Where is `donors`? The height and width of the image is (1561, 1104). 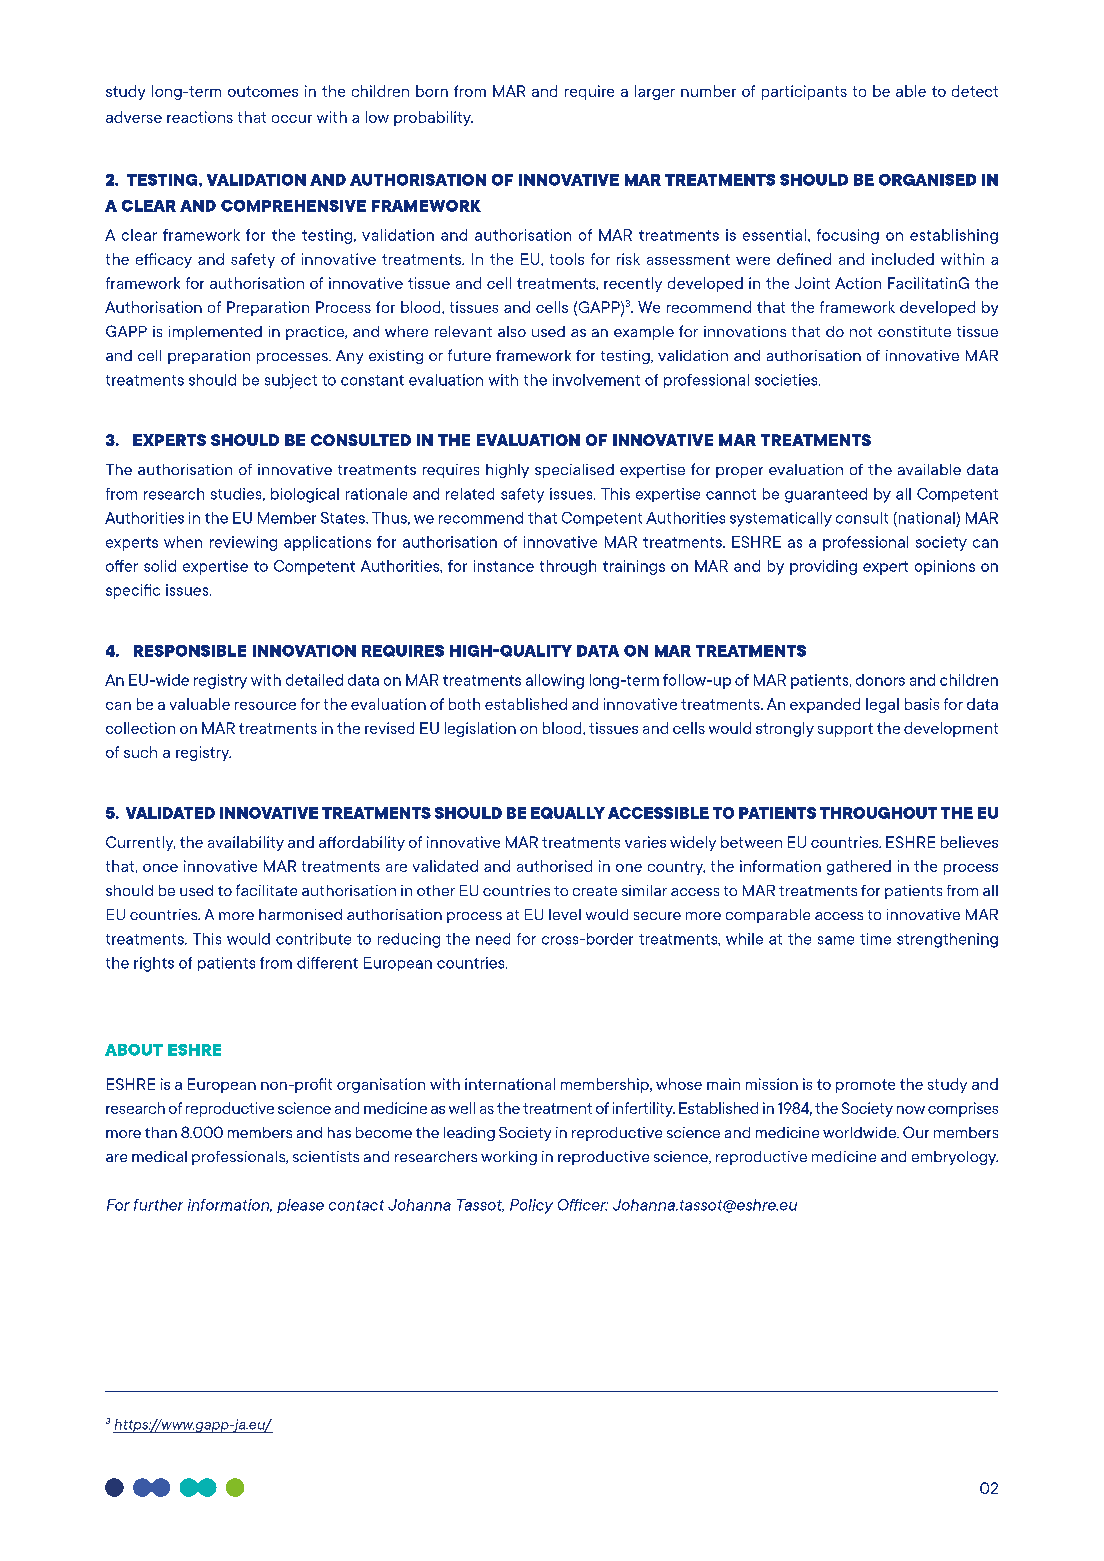 donors is located at coordinates (880, 680).
